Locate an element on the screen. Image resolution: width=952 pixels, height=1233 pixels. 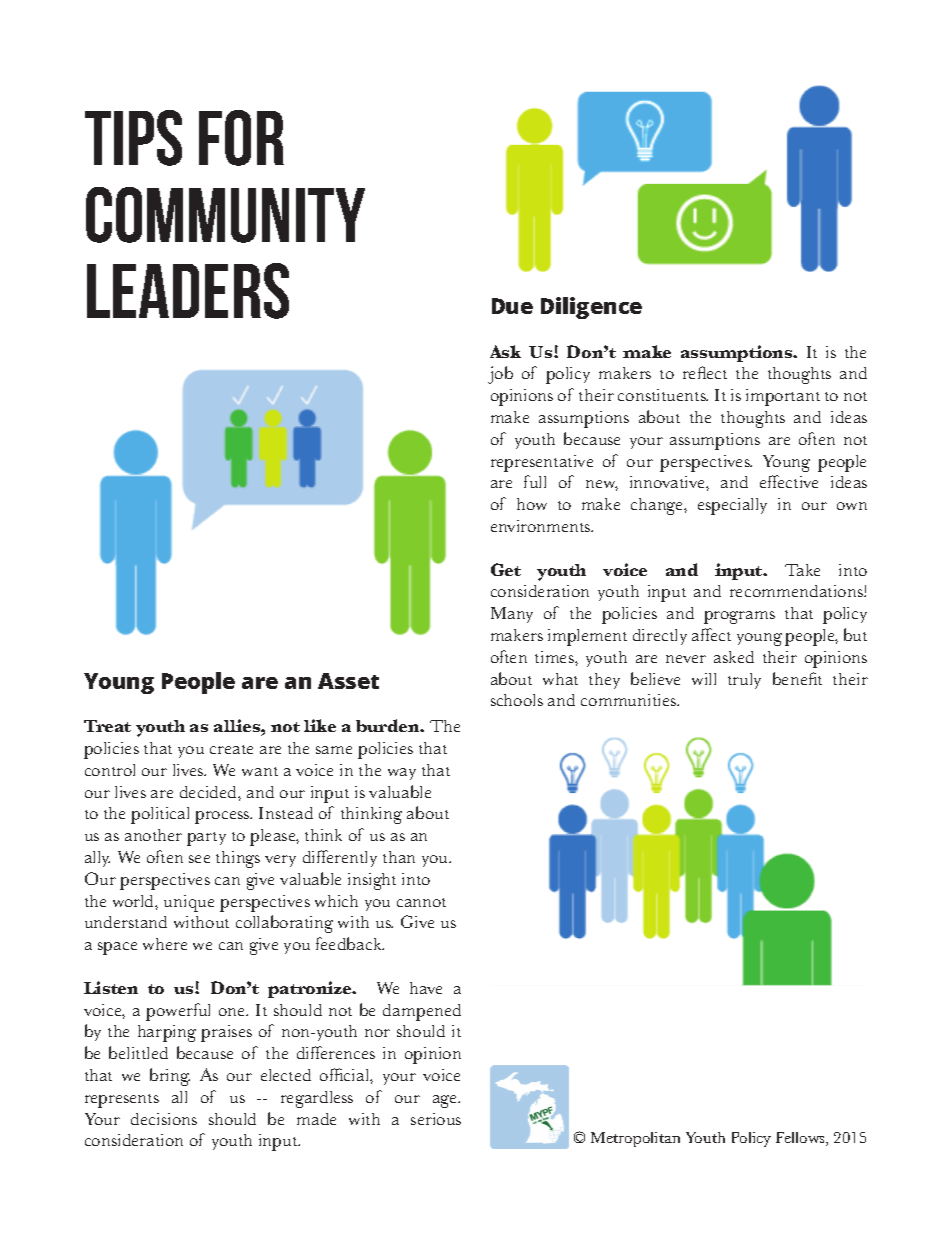
age is located at coordinates (446, 1101).
